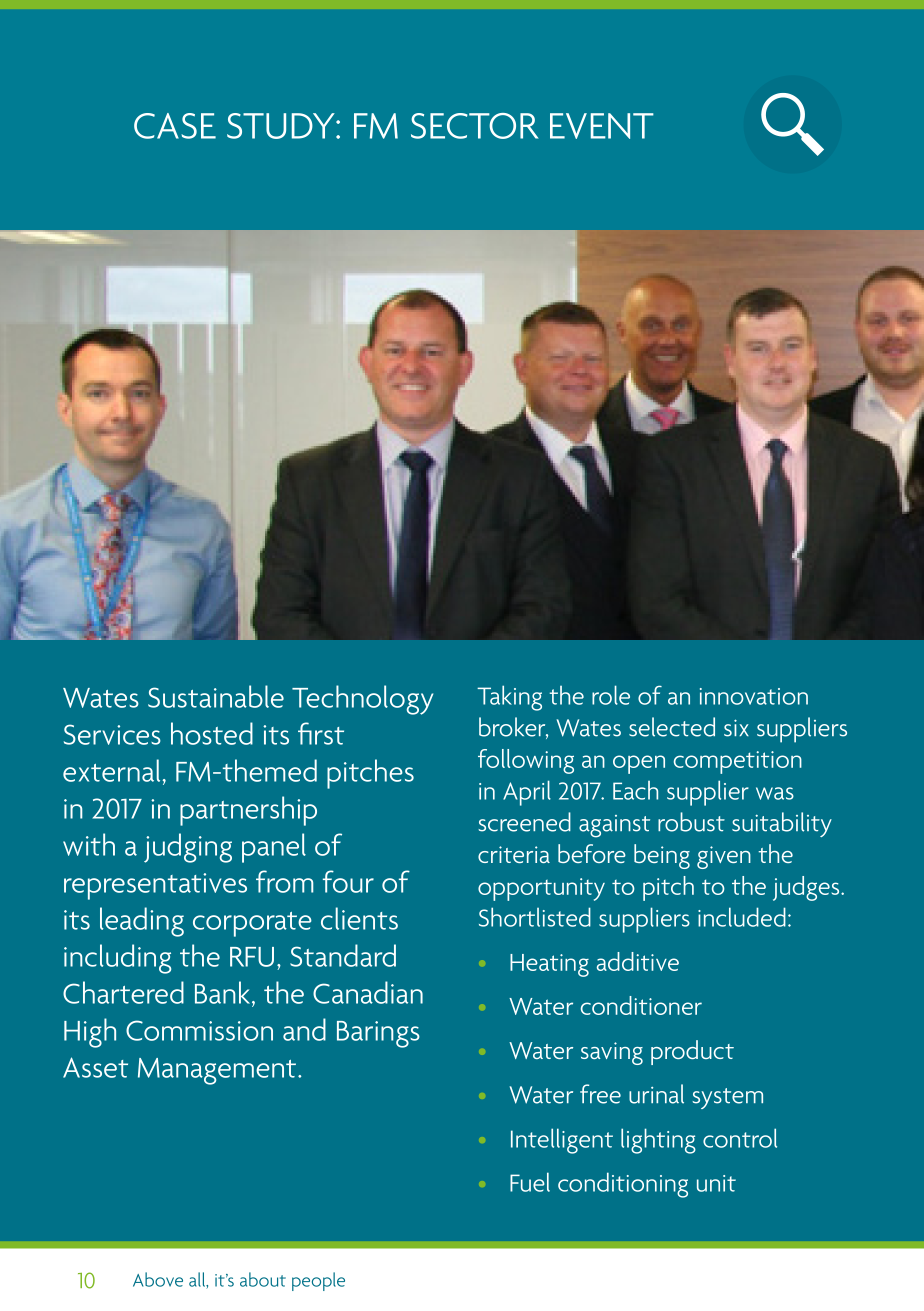 This screenshot has height=1311, width=924. I want to click on hosted, so click(212, 733).
